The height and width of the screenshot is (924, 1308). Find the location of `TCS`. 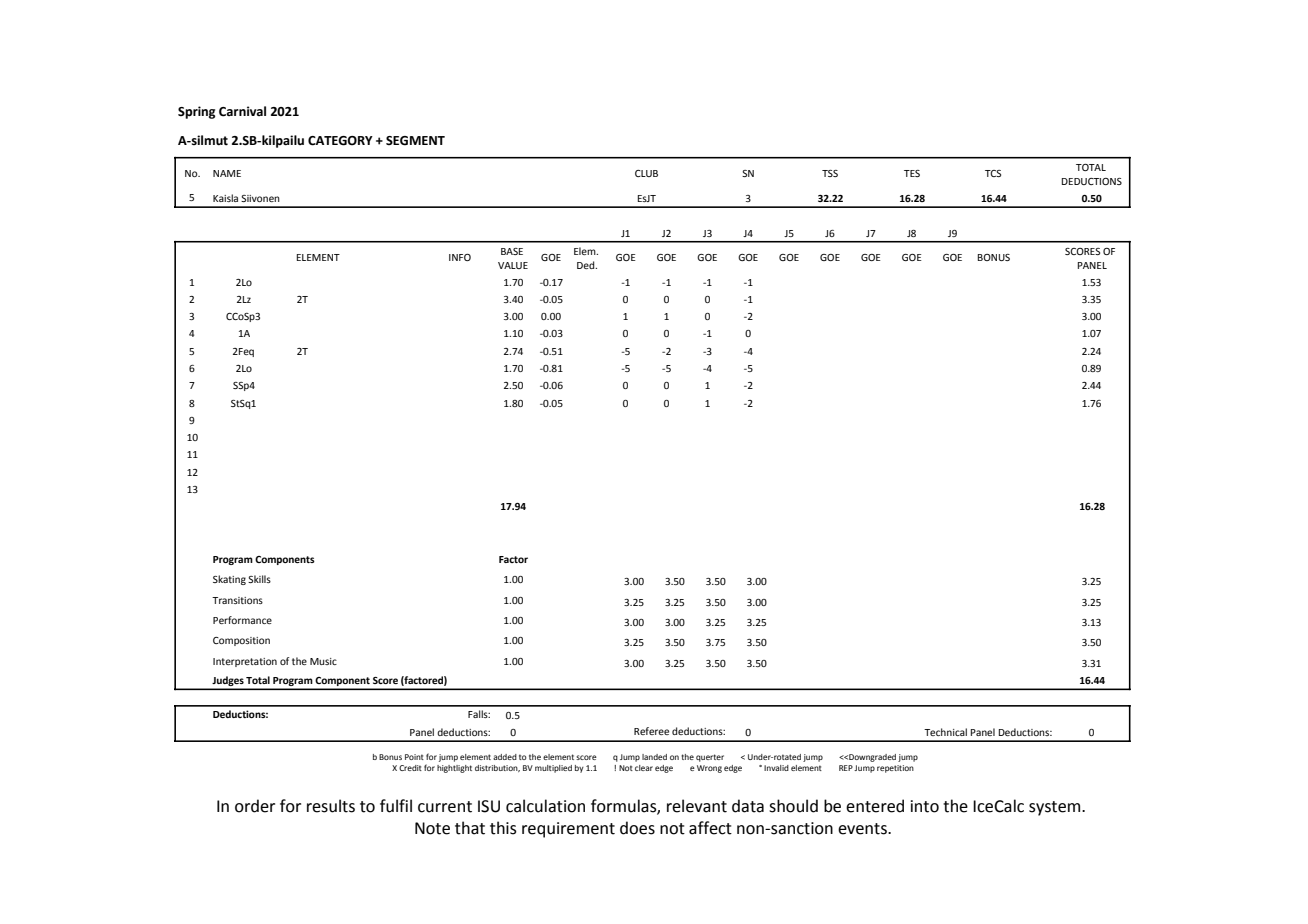

TCS is located at coordinates (993, 173).
